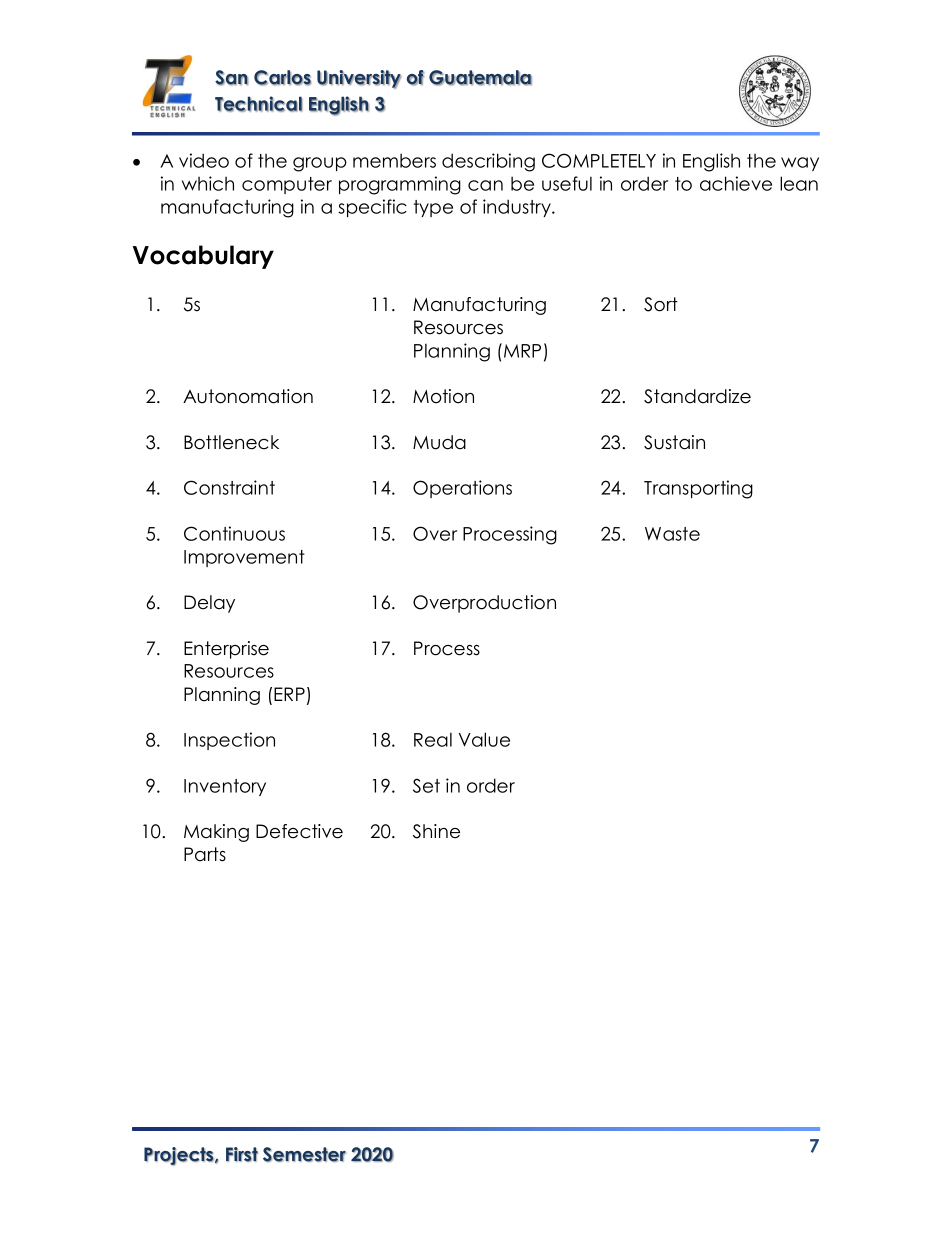 Image resolution: width=952 pixels, height=1233 pixels. What do you see at coordinates (231, 442) in the screenshot?
I see `Bottleneck` at bounding box center [231, 442].
